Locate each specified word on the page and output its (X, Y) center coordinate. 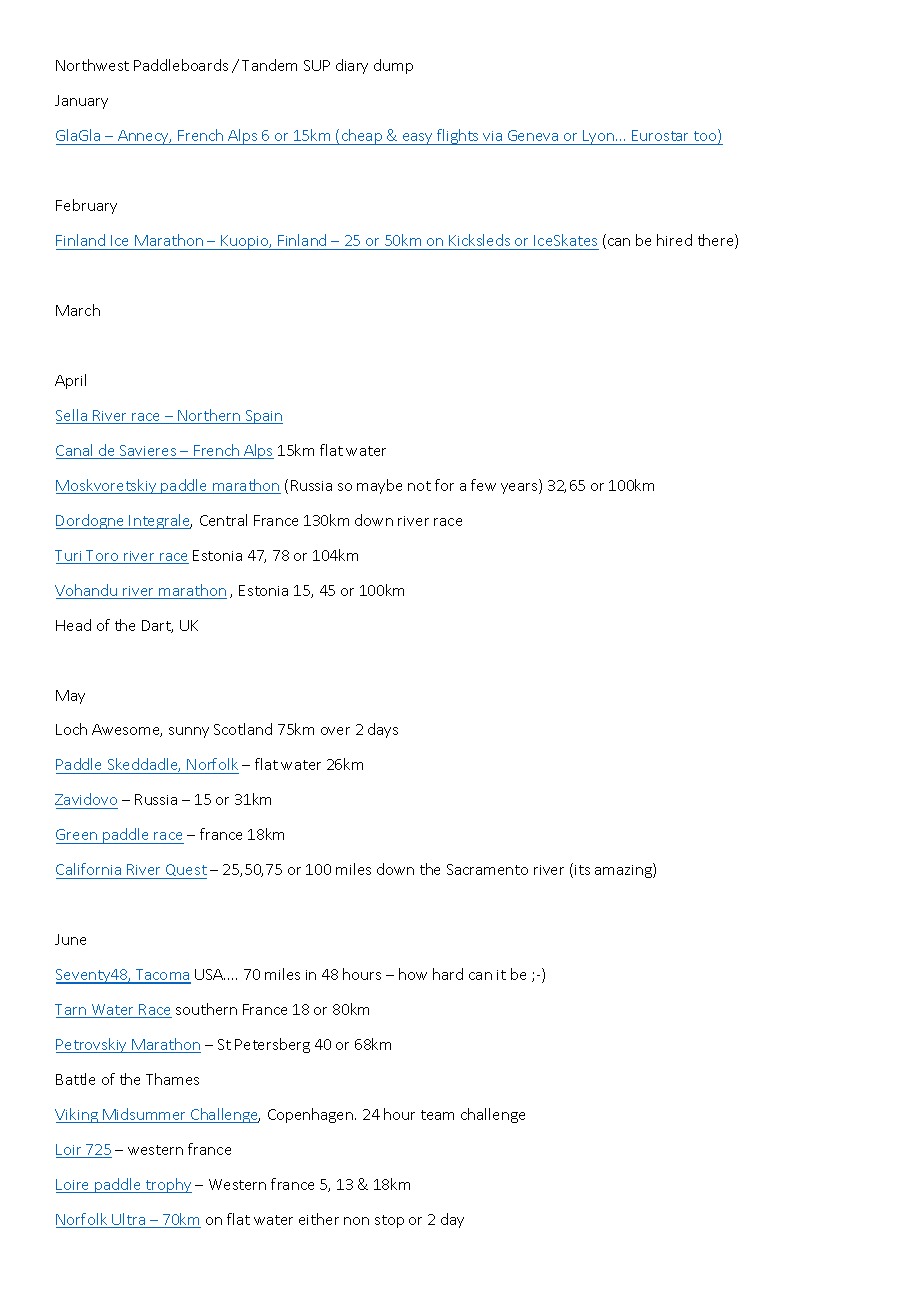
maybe (379, 486)
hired (674, 240)
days (383, 730)
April (70, 381)
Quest (185, 871)
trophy (168, 1185)
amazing (624, 870)
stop (389, 1221)
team (437, 1115)
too (706, 136)
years (520, 488)
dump (393, 66)
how (413, 974)
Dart (157, 626)
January (81, 102)
